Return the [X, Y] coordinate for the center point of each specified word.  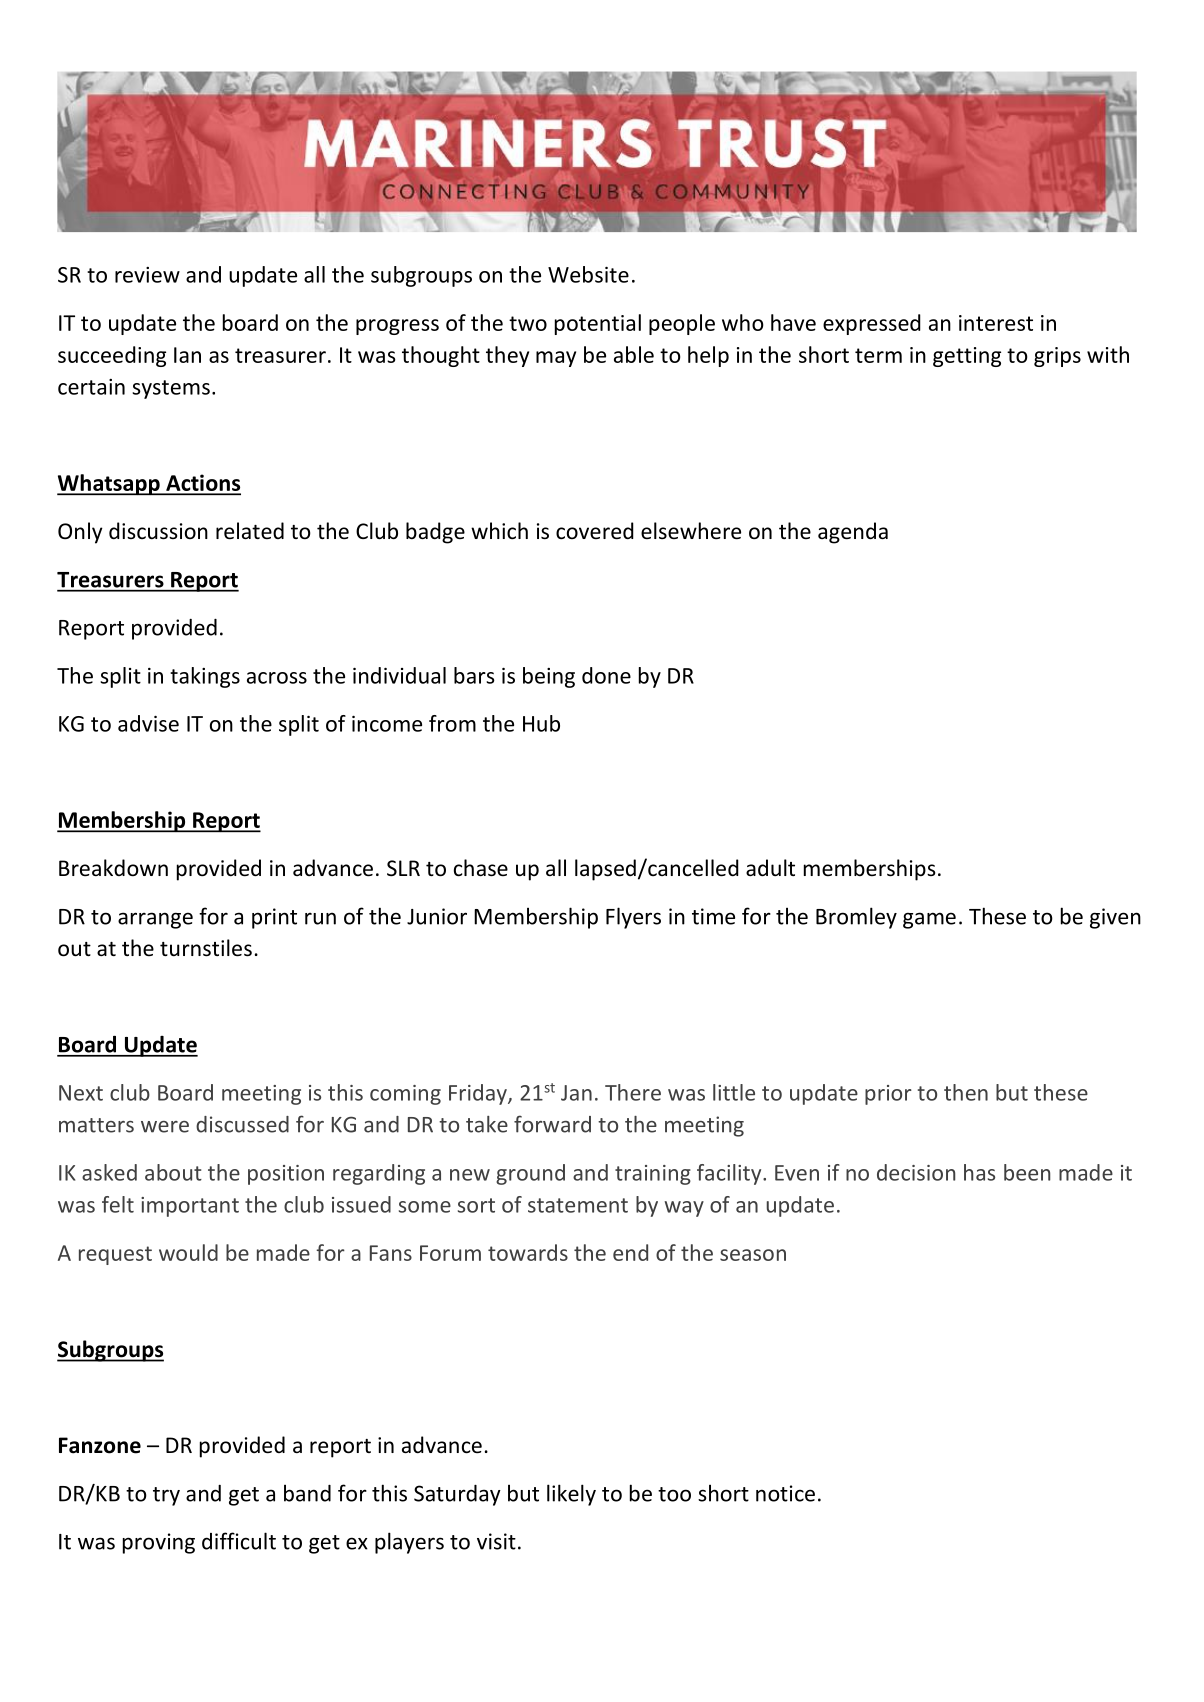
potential [598, 324]
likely [571, 1495]
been [1027, 1172]
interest [996, 323]
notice [785, 1493]
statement [578, 1205]
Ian [187, 355]
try [166, 1496]
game [929, 920]
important [190, 1207]
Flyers [633, 918]
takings [205, 677]
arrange [155, 920]
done [606, 675]
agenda [853, 533]
